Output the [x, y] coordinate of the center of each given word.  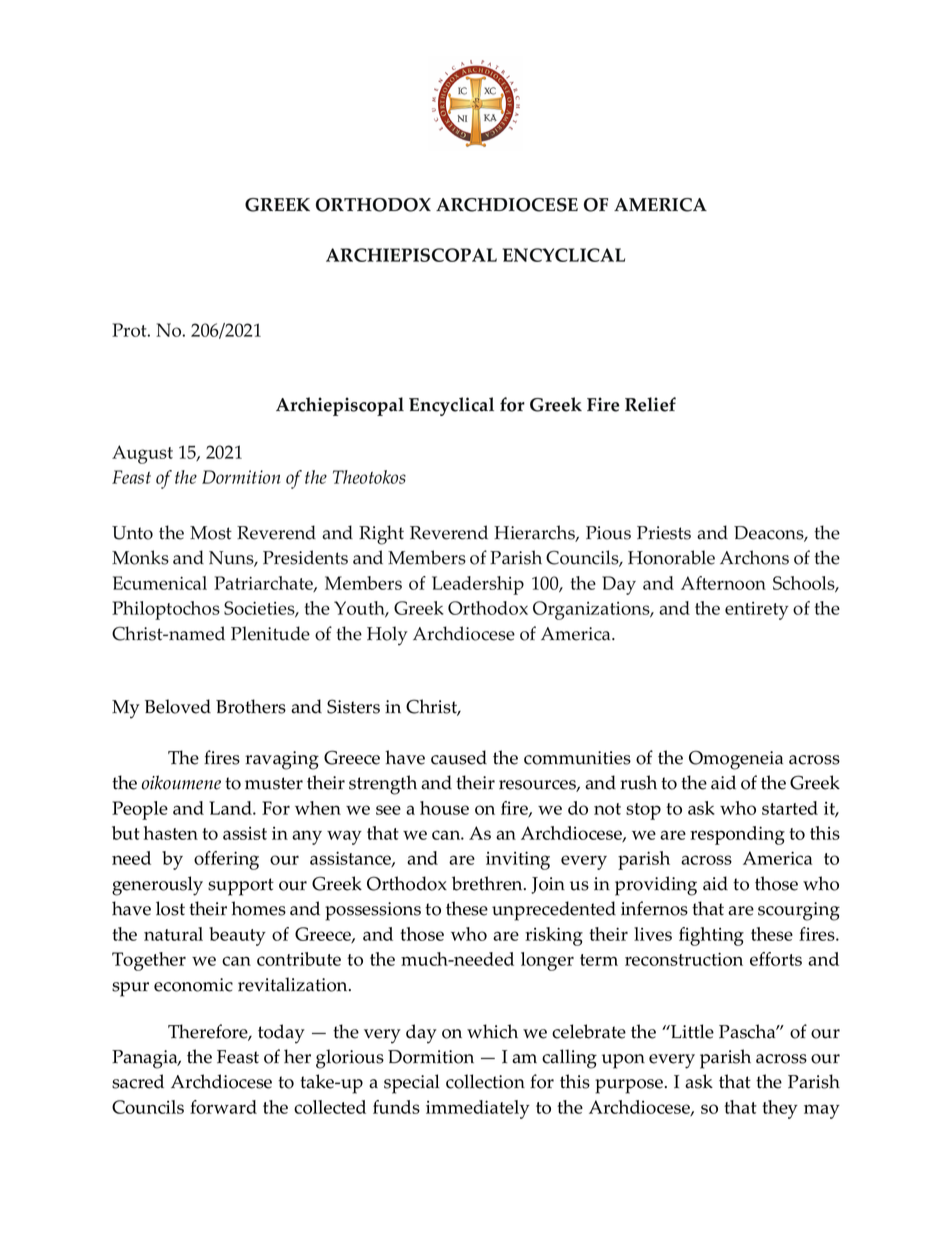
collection [485, 1081]
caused [459, 757]
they [780, 1109]
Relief [650, 404]
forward [223, 1107]
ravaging [282, 760]
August [142, 454]
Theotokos [369, 477]
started [790, 808]
